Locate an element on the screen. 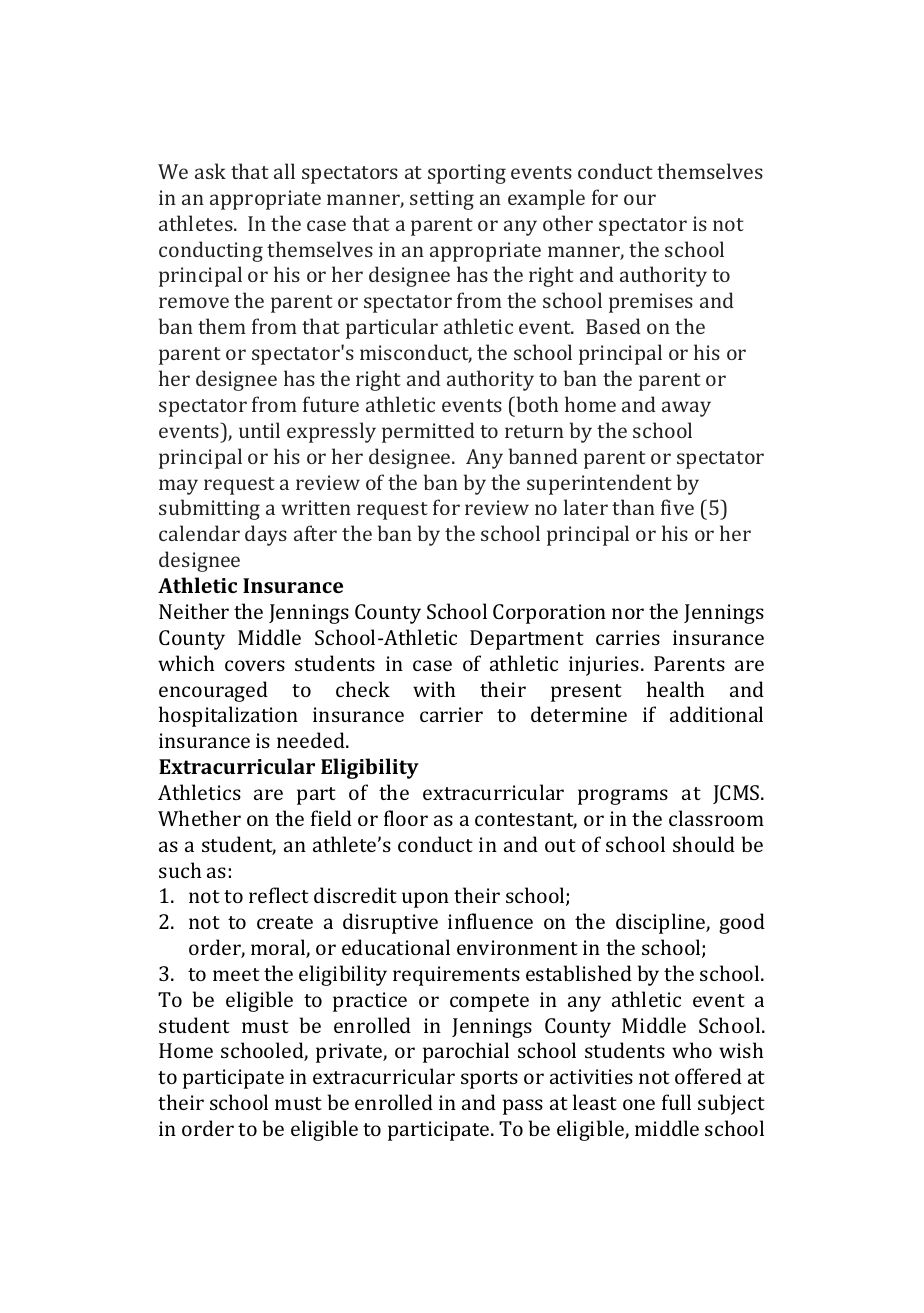 The height and width of the screenshot is (1313, 924). setting is located at coordinates (442, 200).
